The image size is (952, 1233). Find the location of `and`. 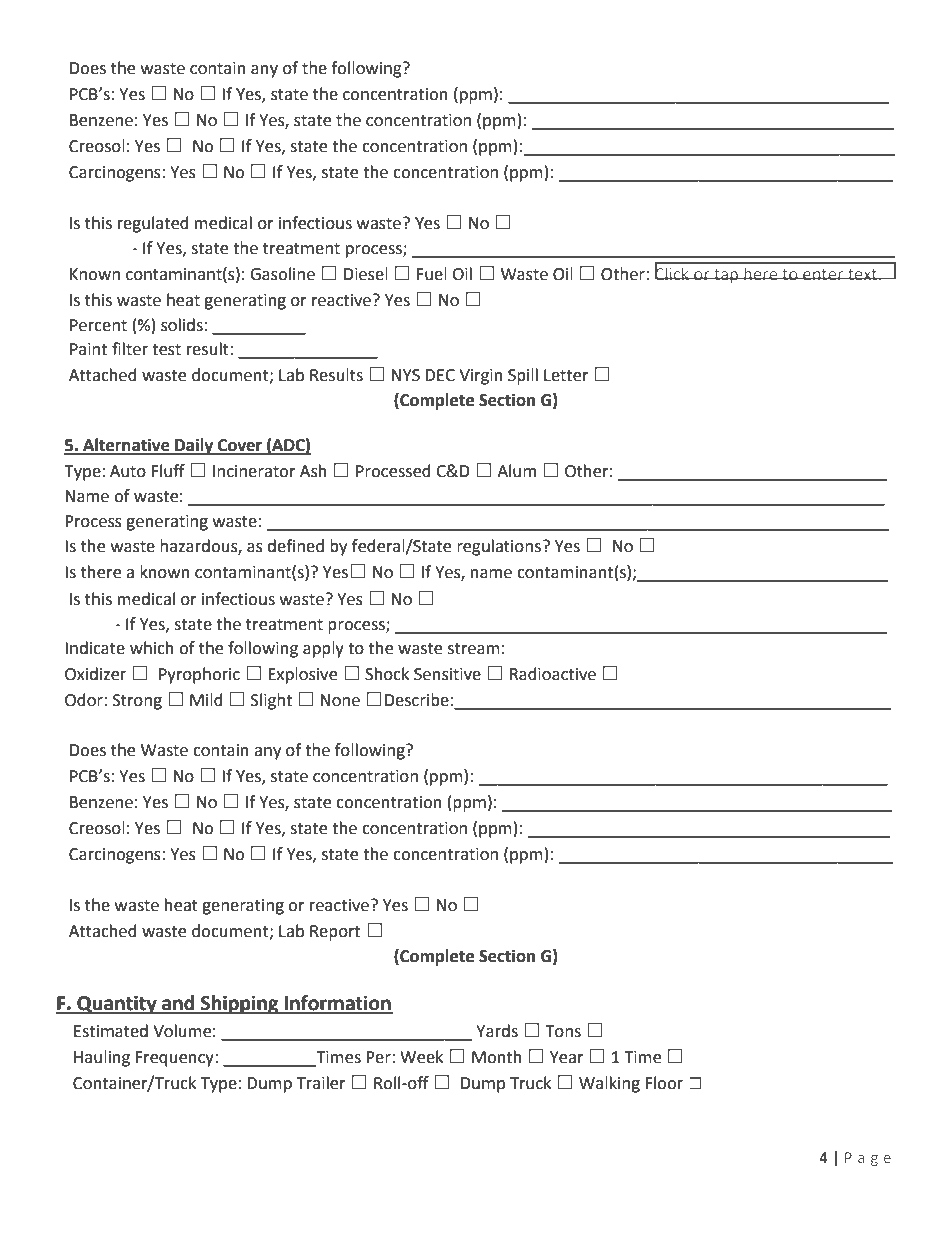

and is located at coordinates (178, 1004).
